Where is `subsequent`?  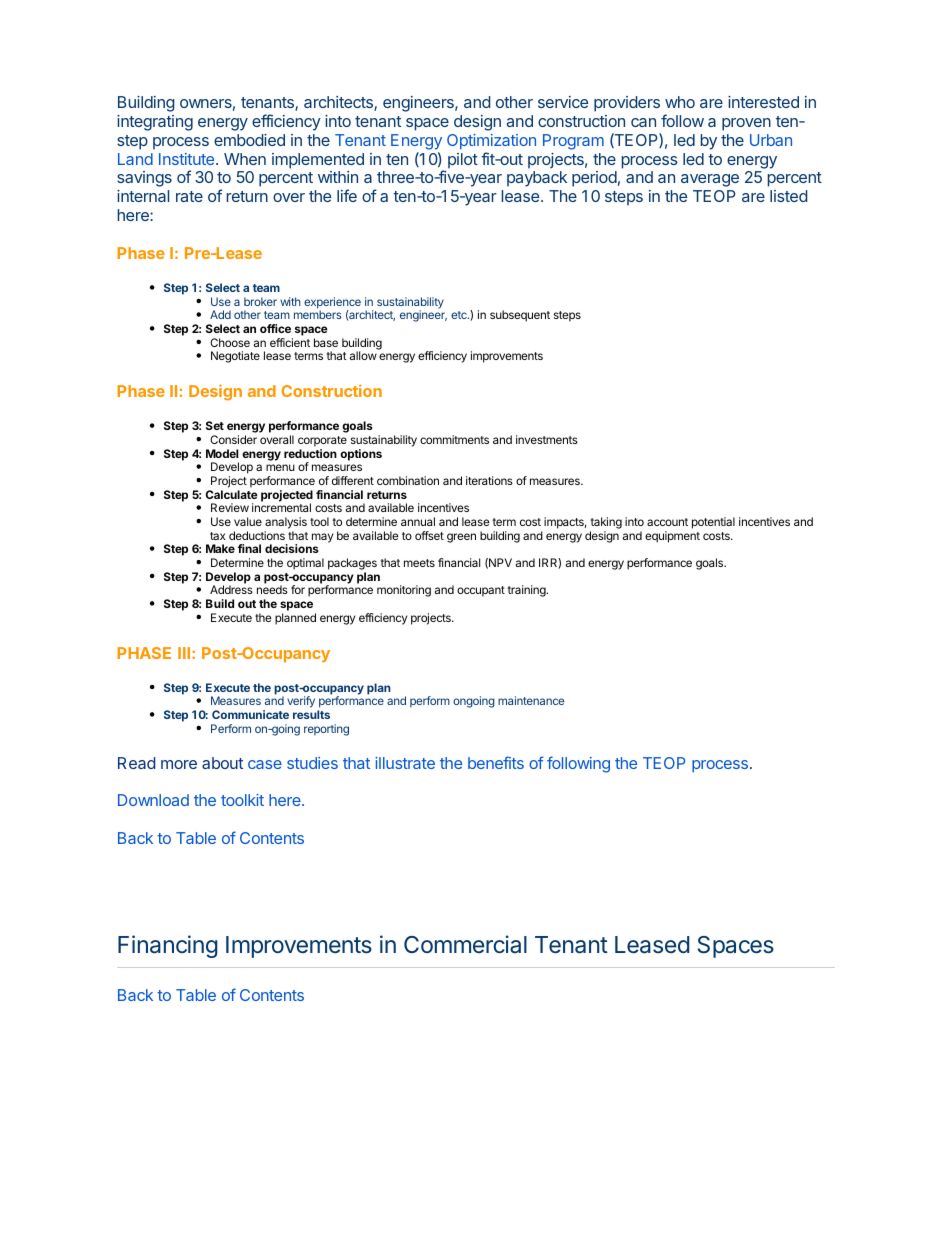
subsequent is located at coordinates (520, 316).
